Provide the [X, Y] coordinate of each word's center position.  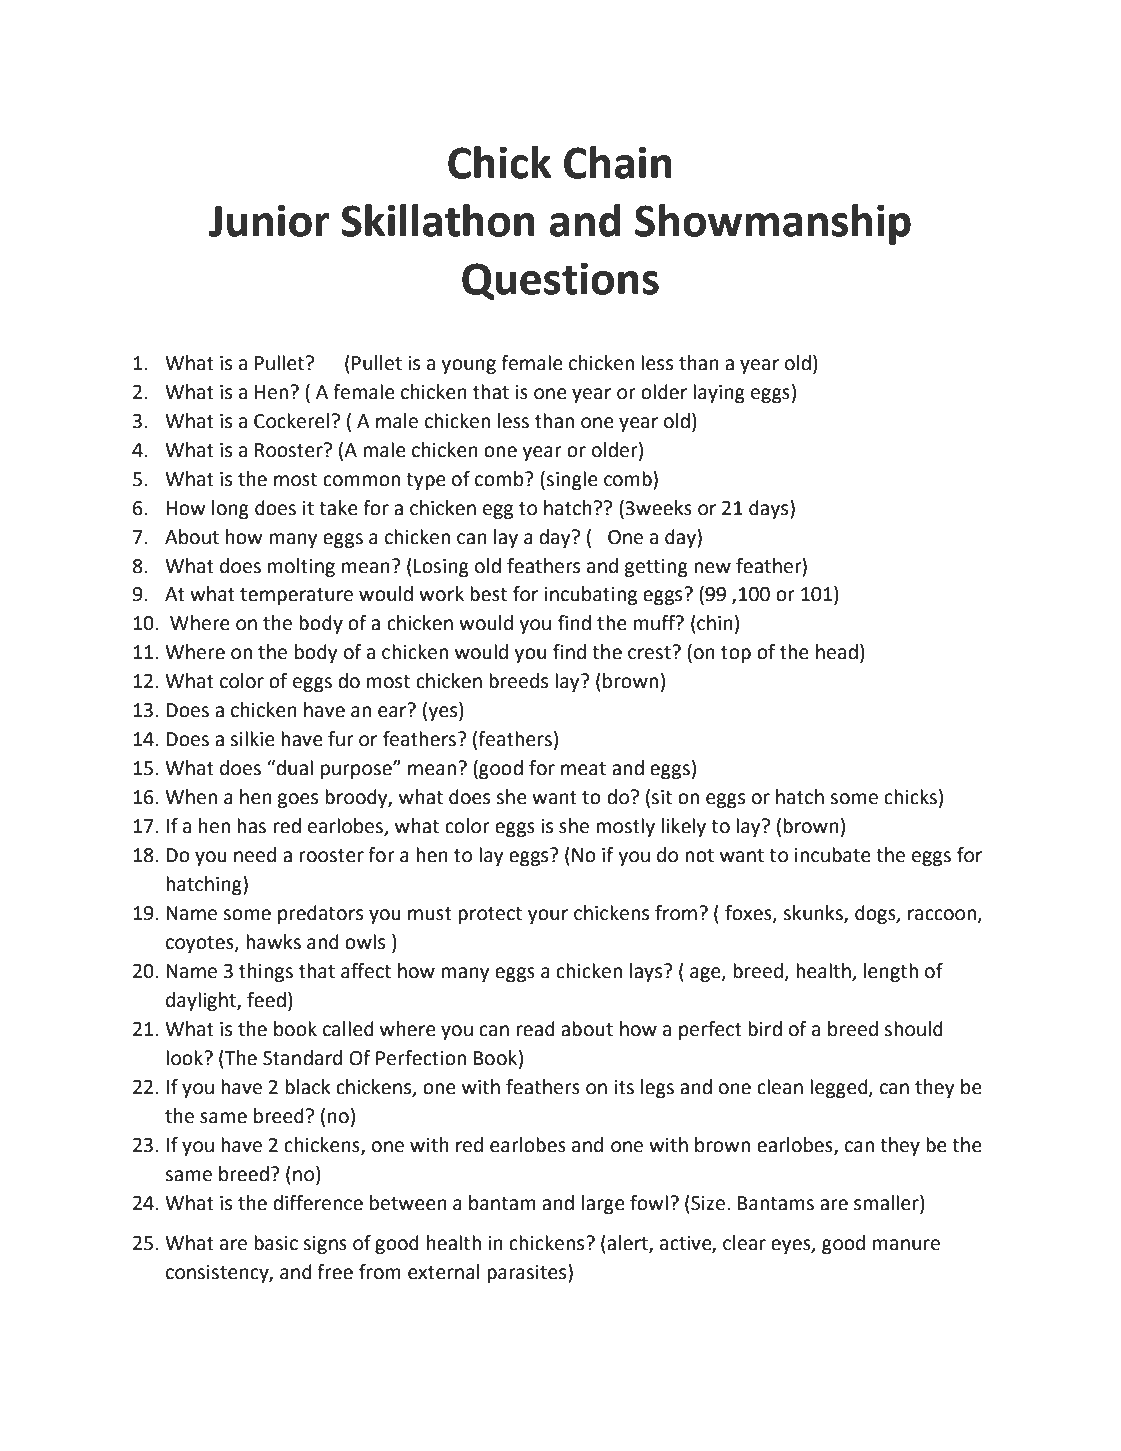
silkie [252, 739]
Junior [269, 221]
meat [583, 769]
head [837, 652]
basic [276, 1243]
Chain [618, 162]
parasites [528, 1273]
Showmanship [773, 224]
